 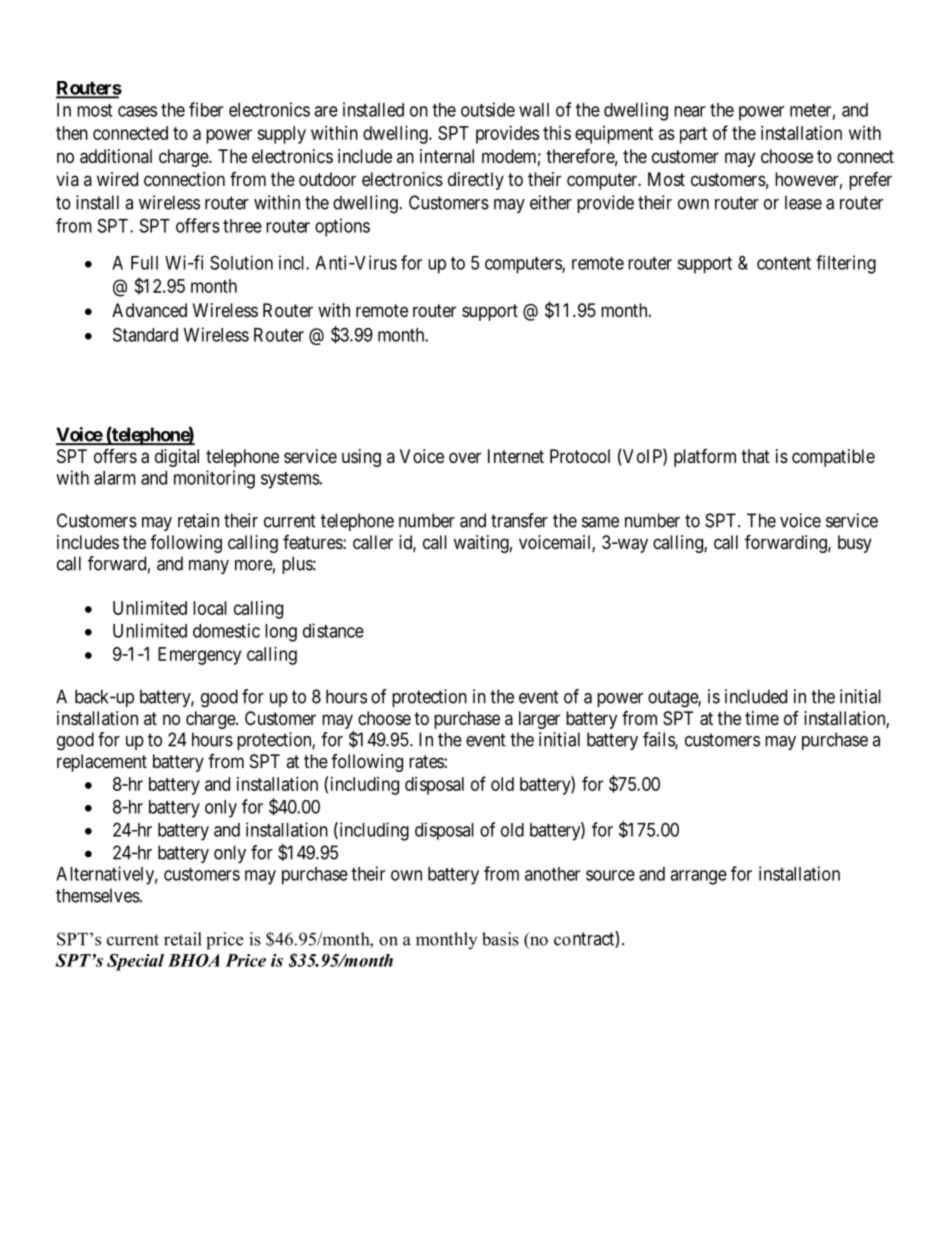 I want to click on cases, so click(x=137, y=111).
